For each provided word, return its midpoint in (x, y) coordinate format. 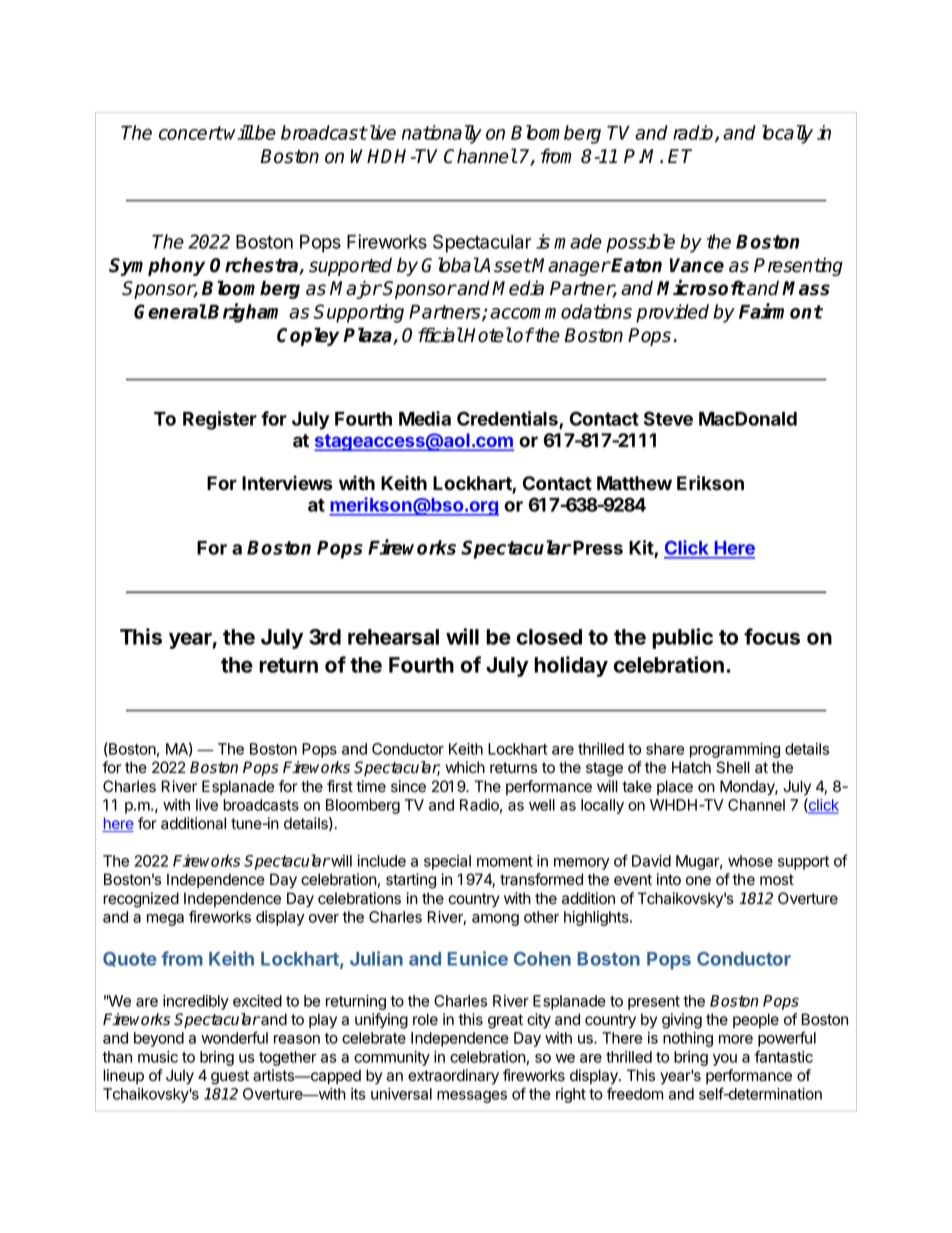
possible (640, 243)
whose (750, 861)
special (447, 862)
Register (220, 420)
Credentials (508, 420)
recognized (141, 900)
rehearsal (393, 637)
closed (549, 637)
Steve (668, 418)
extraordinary (453, 1077)
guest (230, 1077)
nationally (442, 134)
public (682, 638)
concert (191, 133)
